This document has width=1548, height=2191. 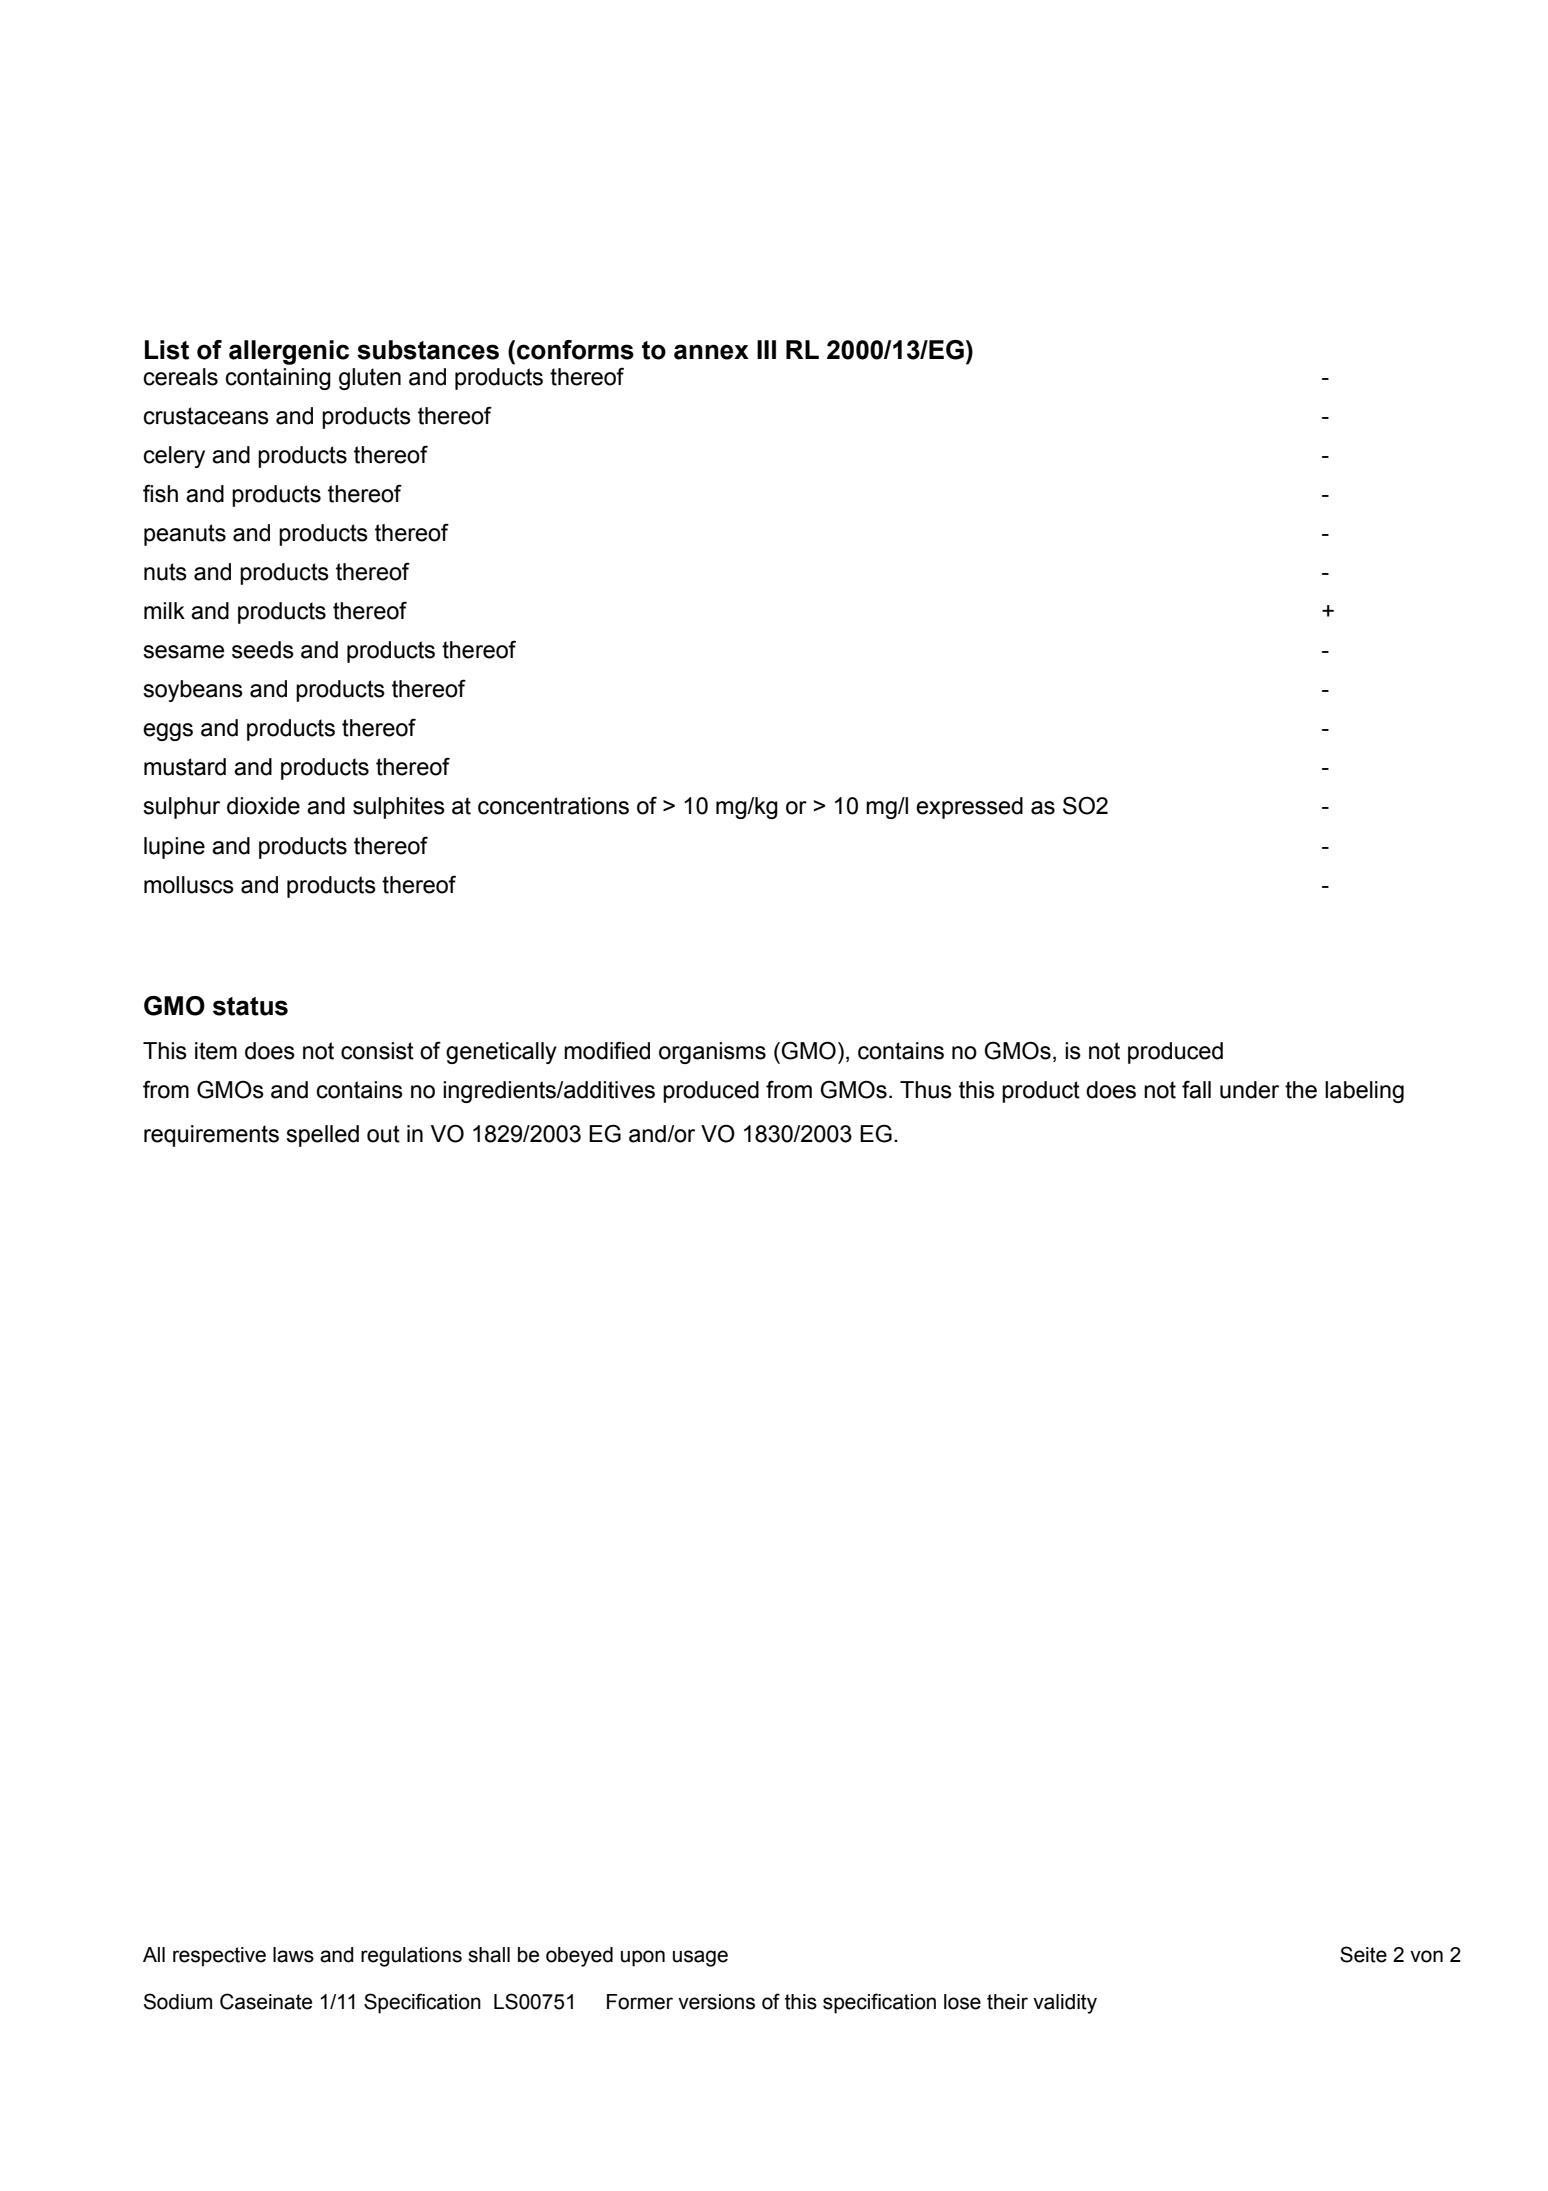 I want to click on versions, so click(x=716, y=2002).
